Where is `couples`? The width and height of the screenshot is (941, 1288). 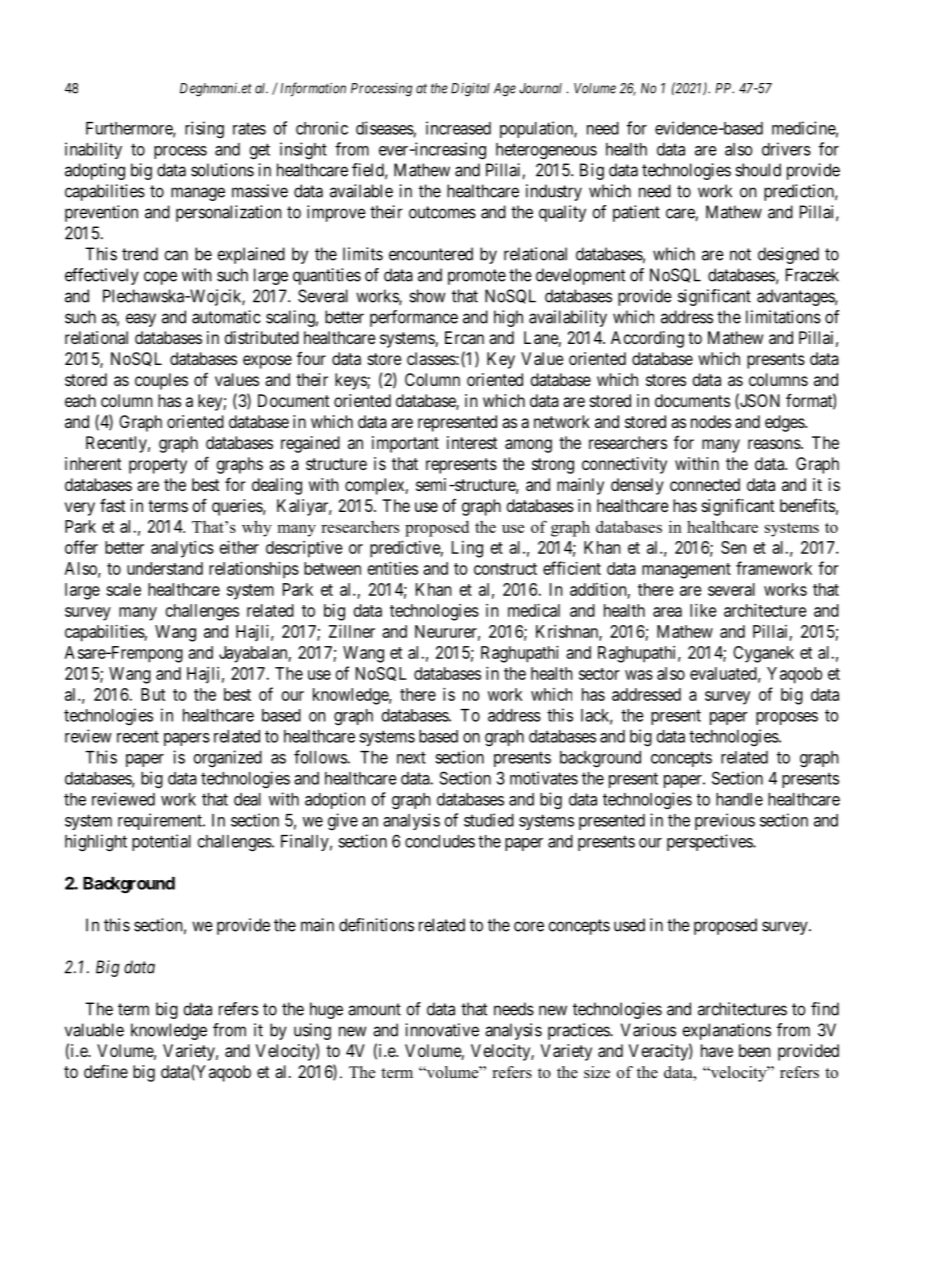 couples is located at coordinates (161, 381).
